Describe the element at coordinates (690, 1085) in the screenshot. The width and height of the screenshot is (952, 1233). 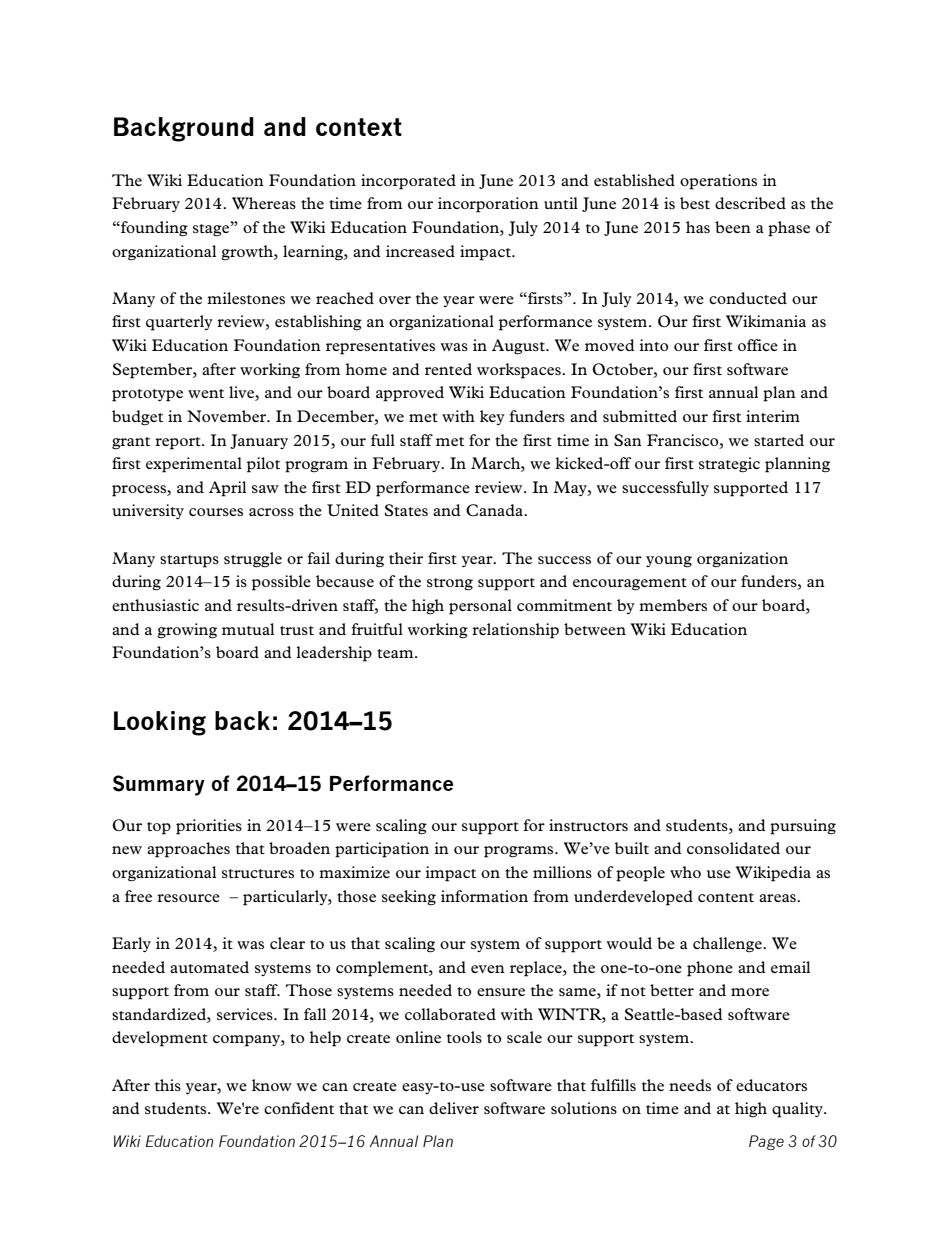
I see `needs` at that location.
